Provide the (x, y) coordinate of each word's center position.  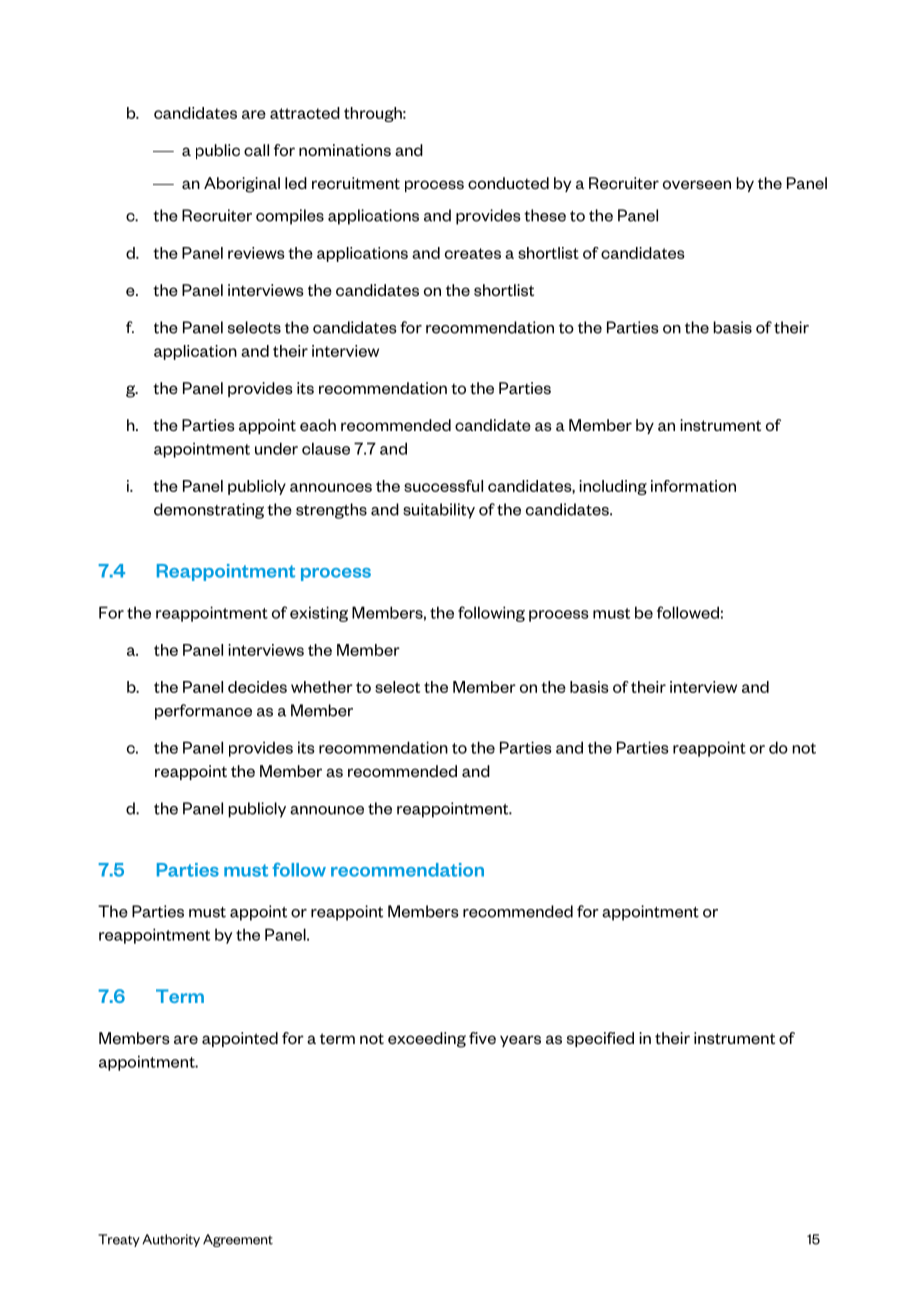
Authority (171, 1240)
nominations (345, 150)
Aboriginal (242, 185)
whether (322, 687)
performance (203, 712)
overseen (697, 184)
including (613, 487)
